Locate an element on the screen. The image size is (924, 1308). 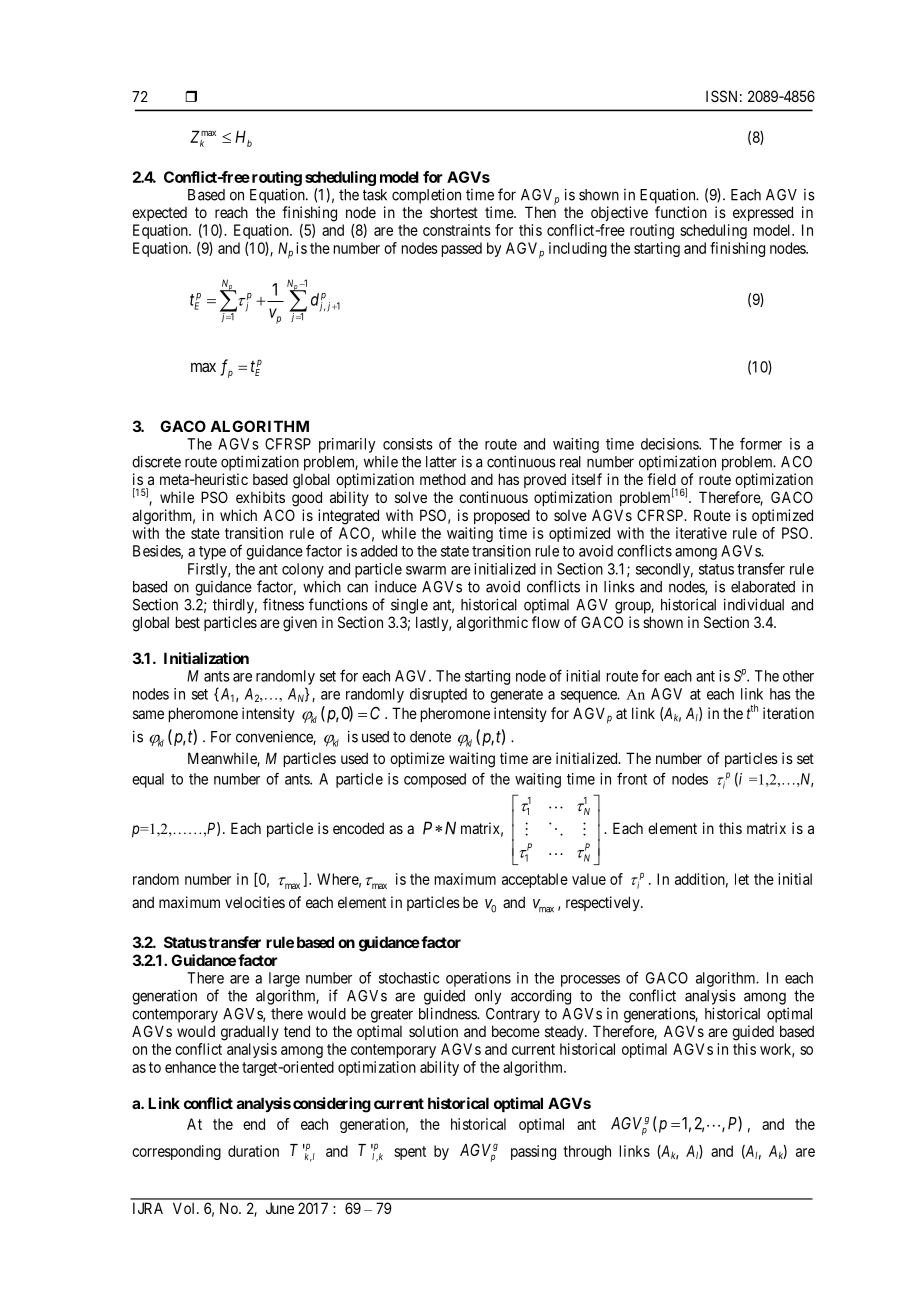
duration is located at coordinates (253, 1151).
